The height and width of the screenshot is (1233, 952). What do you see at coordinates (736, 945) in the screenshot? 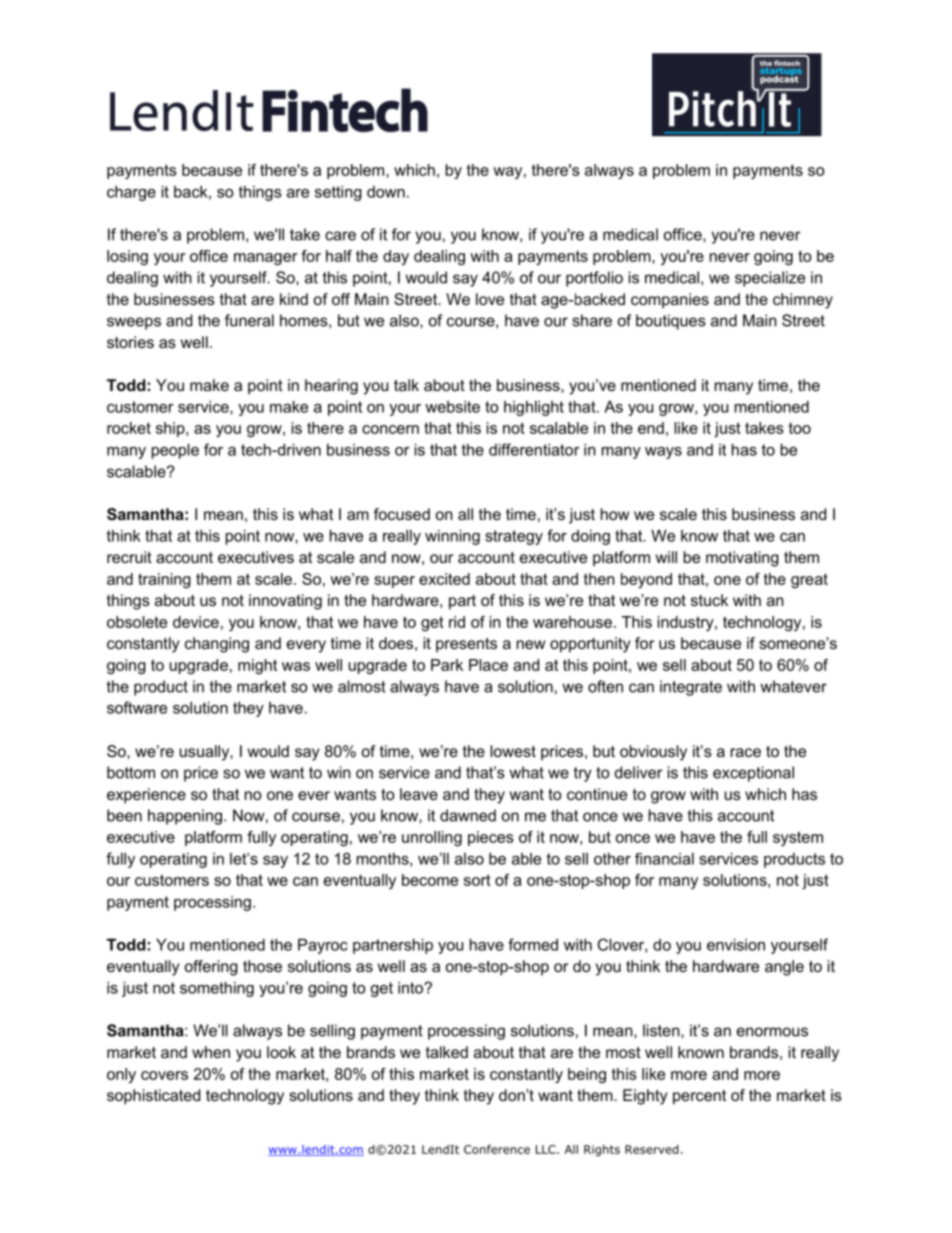
I see `envision` at bounding box center [736, 945].
